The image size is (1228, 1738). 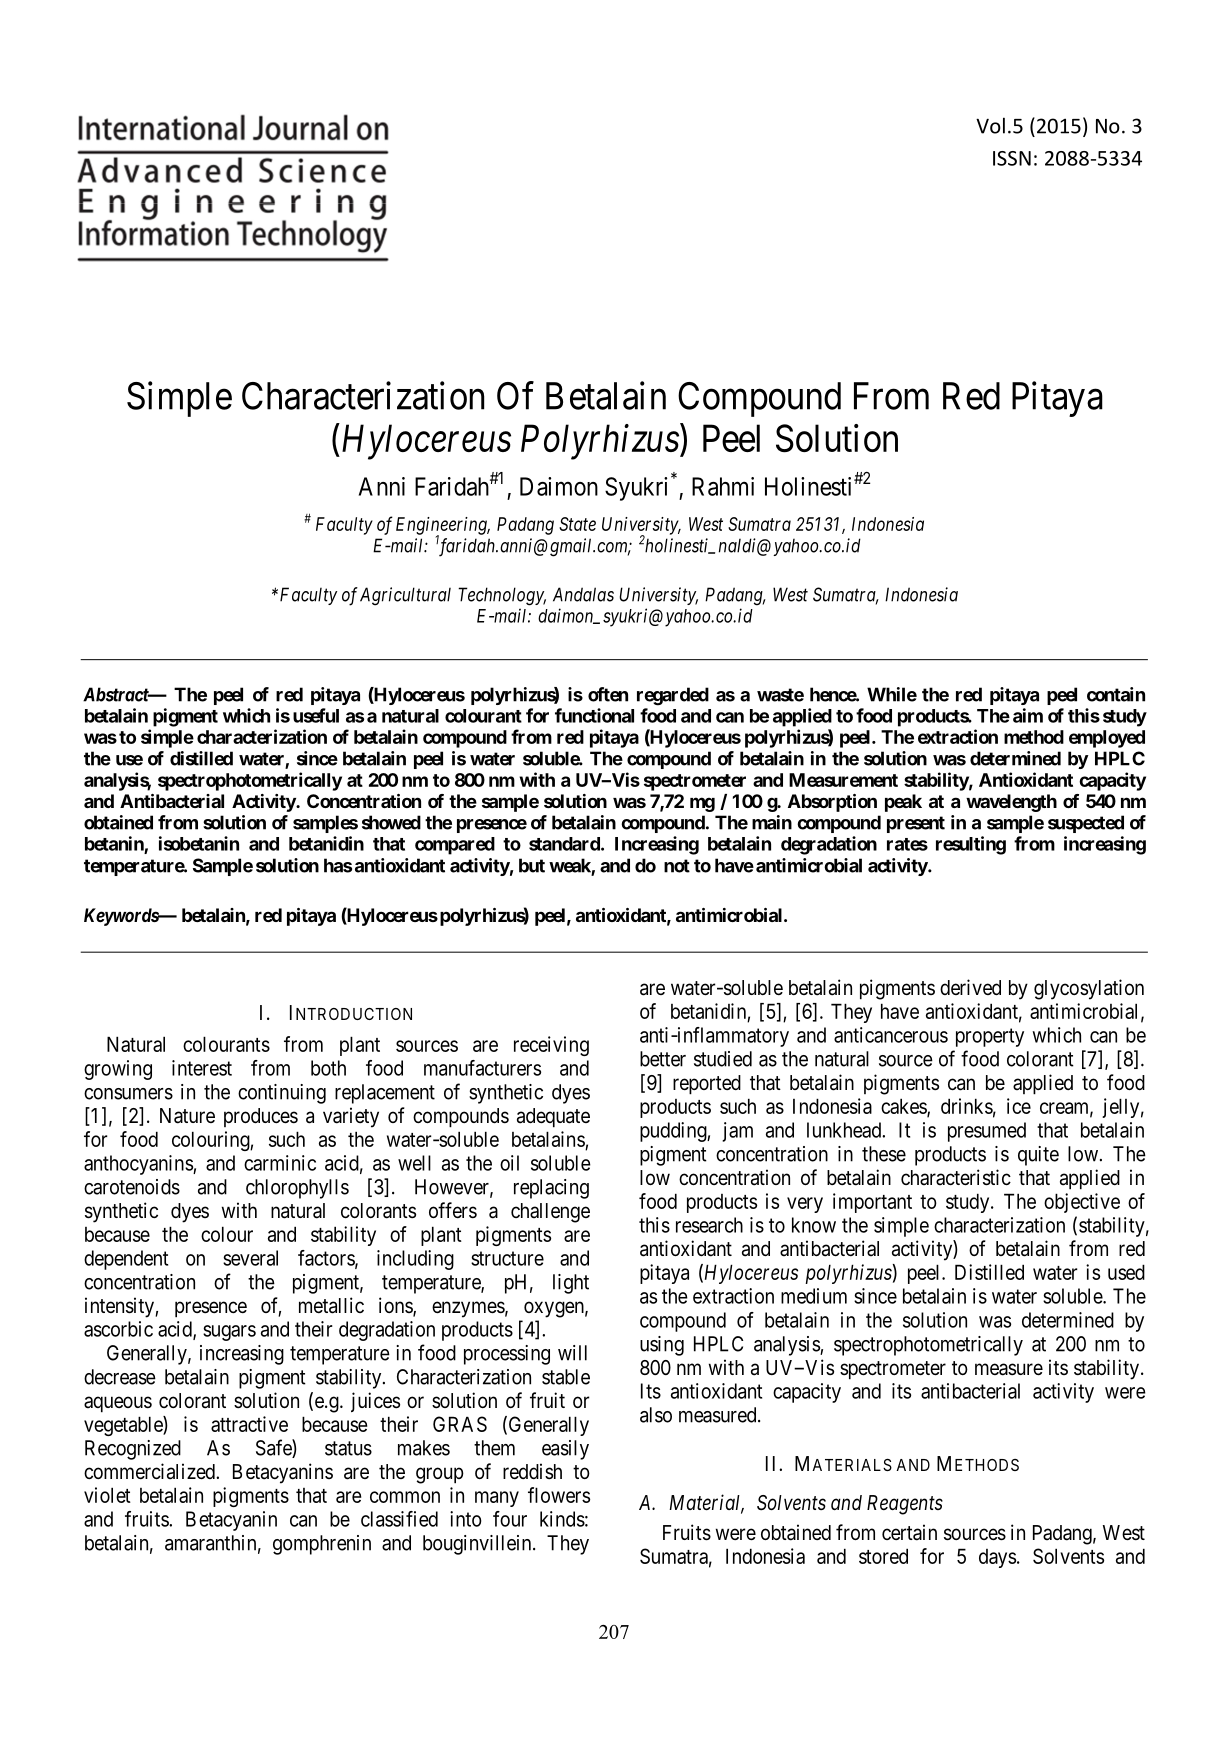 I want to click on flowers, so click(x=559, y=1495).
